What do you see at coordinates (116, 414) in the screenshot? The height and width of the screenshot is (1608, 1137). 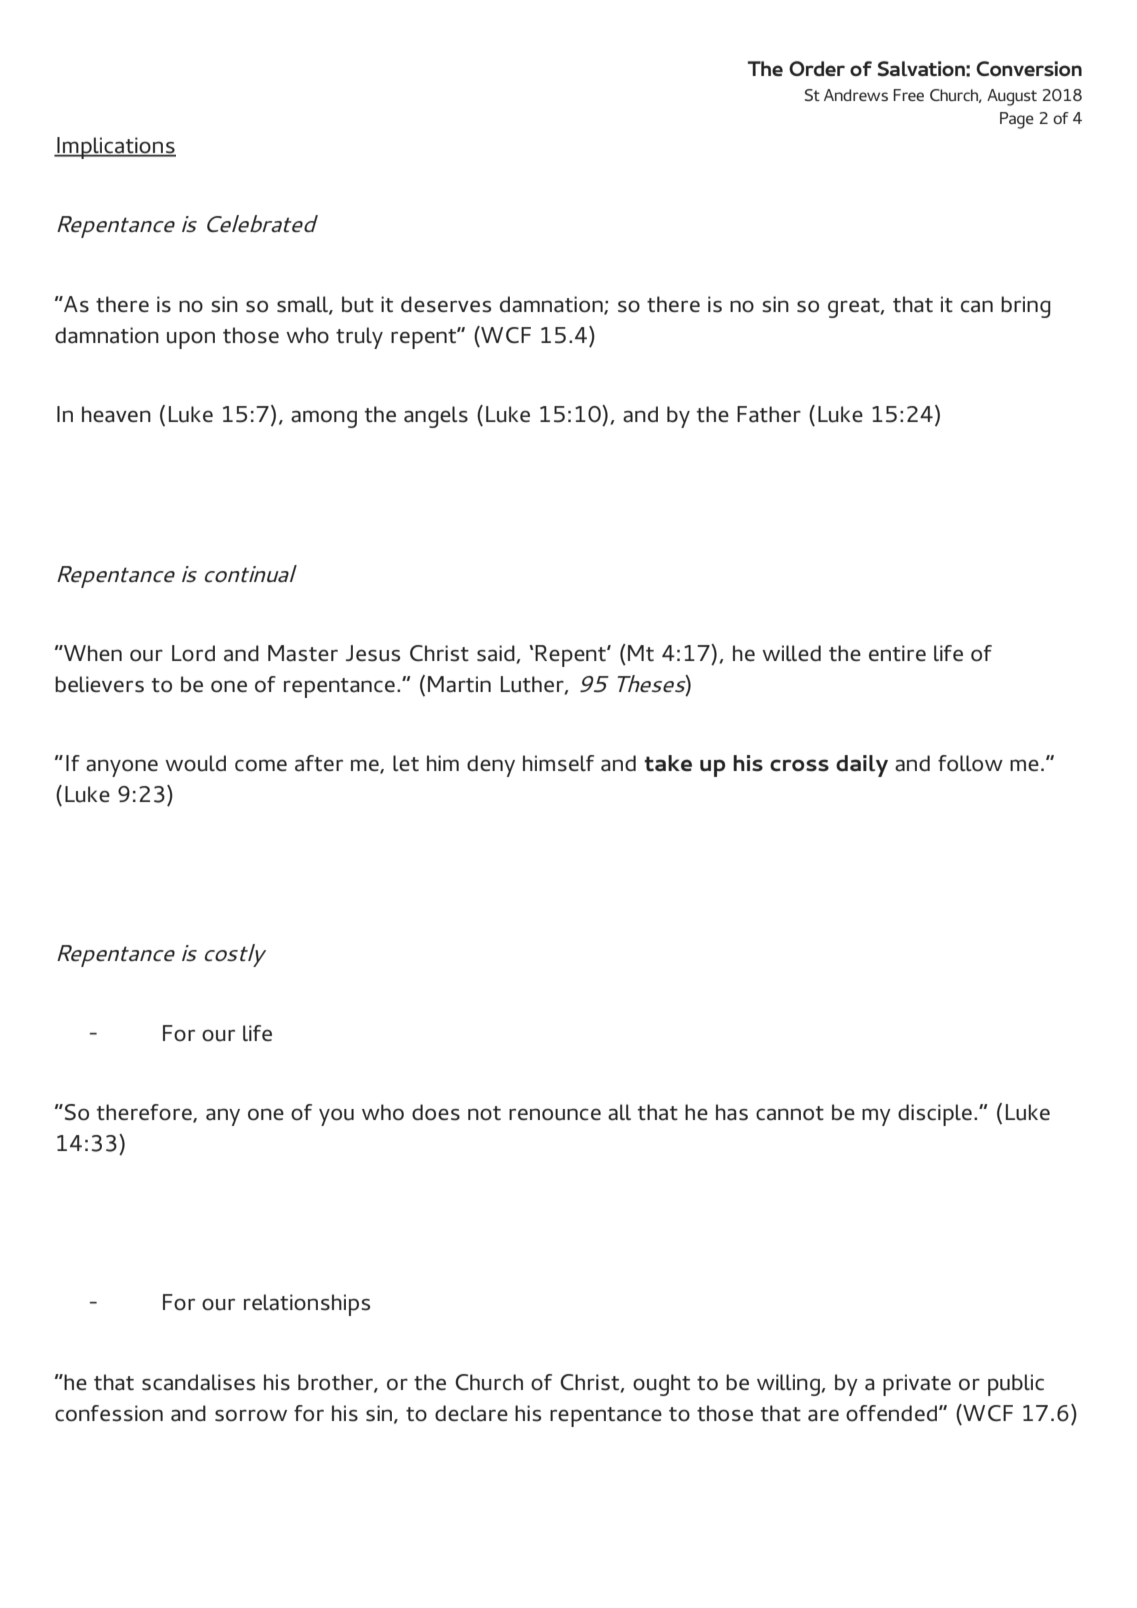 I see `heaven` at bounding box center [116, 414].
